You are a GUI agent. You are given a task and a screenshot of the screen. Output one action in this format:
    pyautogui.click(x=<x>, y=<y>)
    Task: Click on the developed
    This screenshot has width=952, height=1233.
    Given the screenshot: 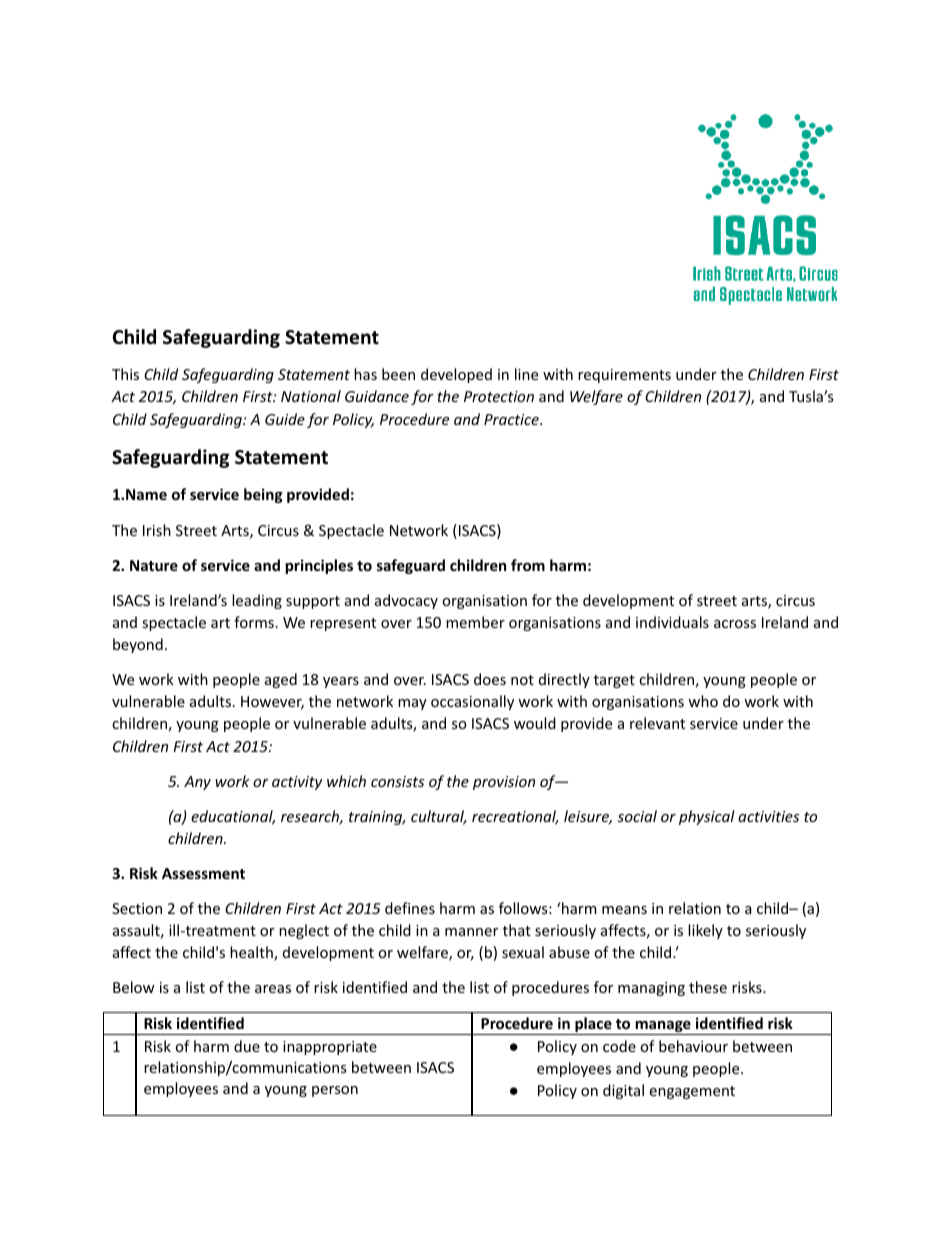 What is the action you would take?
    pyautogui.click(x=456, y=375)
